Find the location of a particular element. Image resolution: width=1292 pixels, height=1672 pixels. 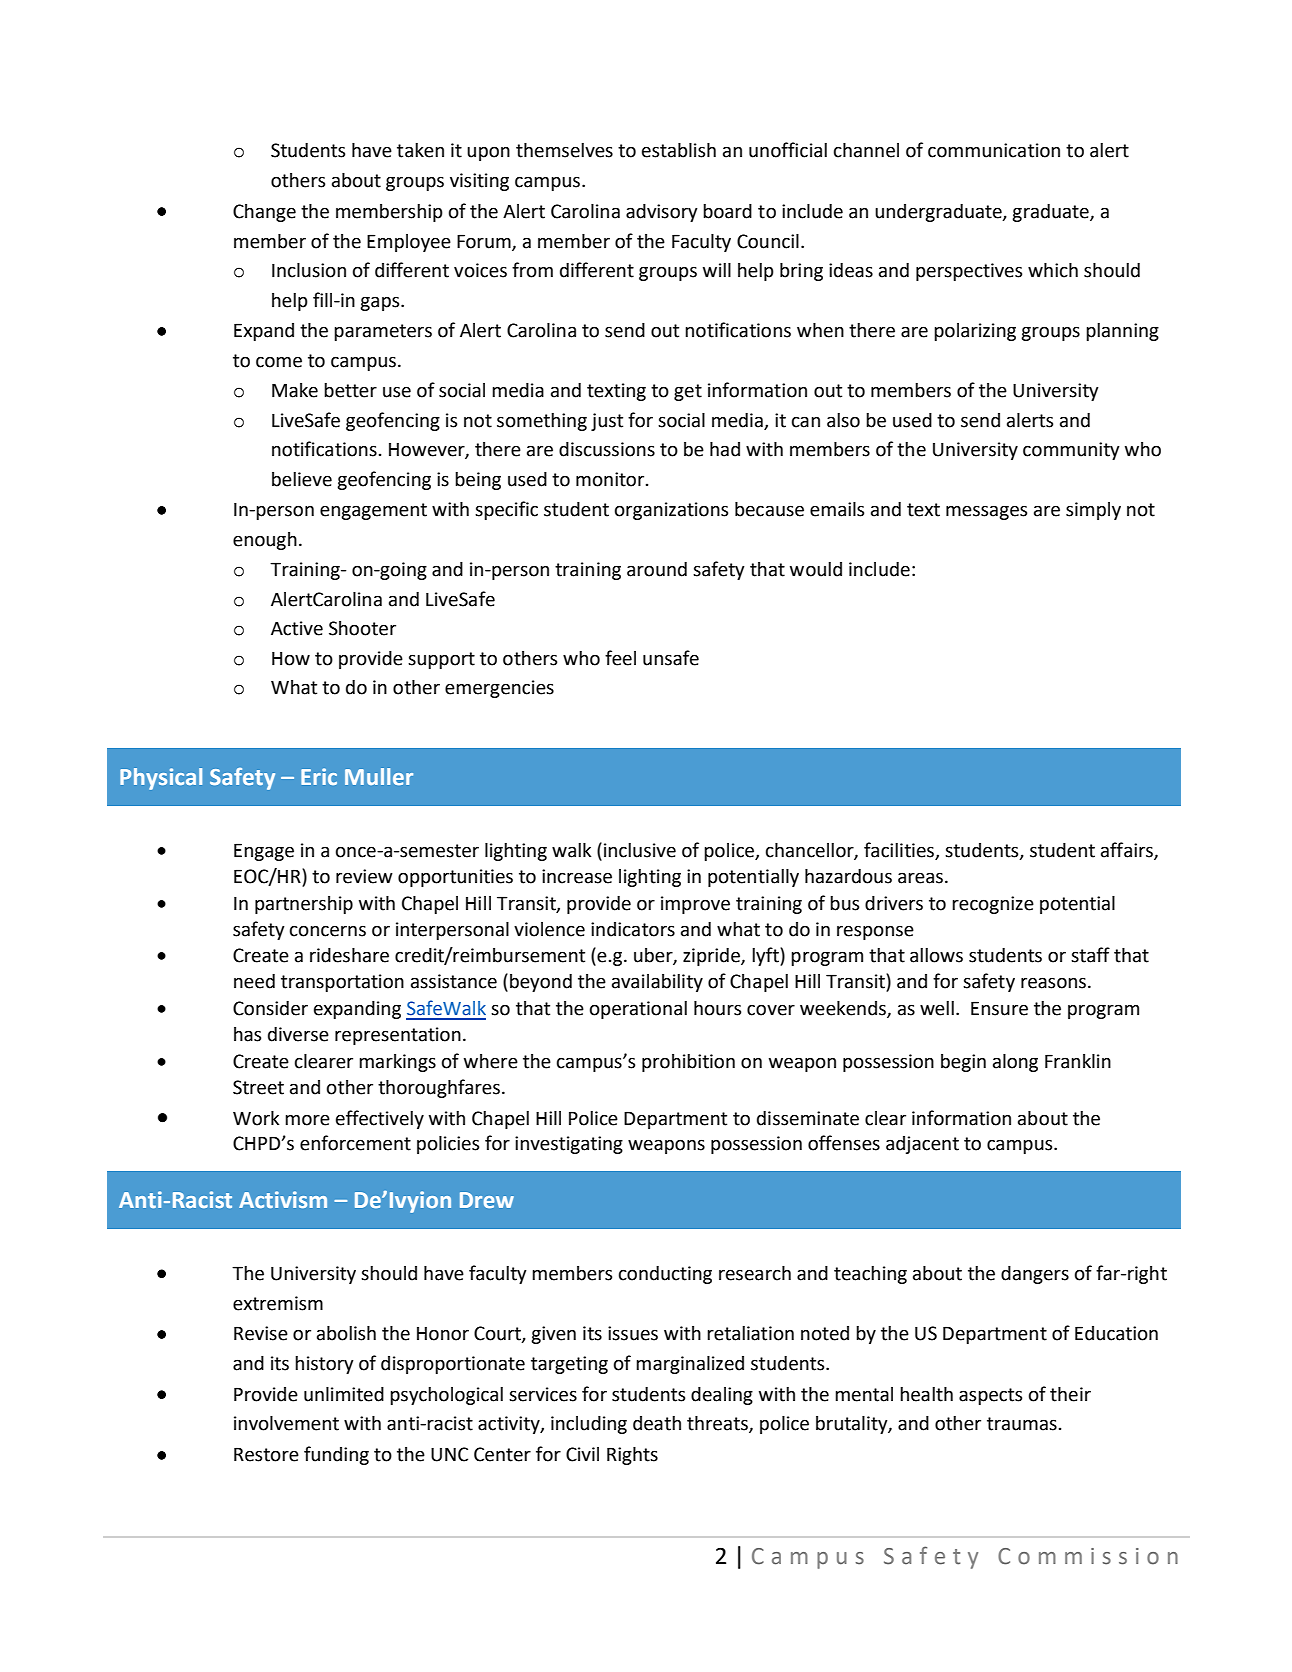

messages is located at coordinates (986, 512).
